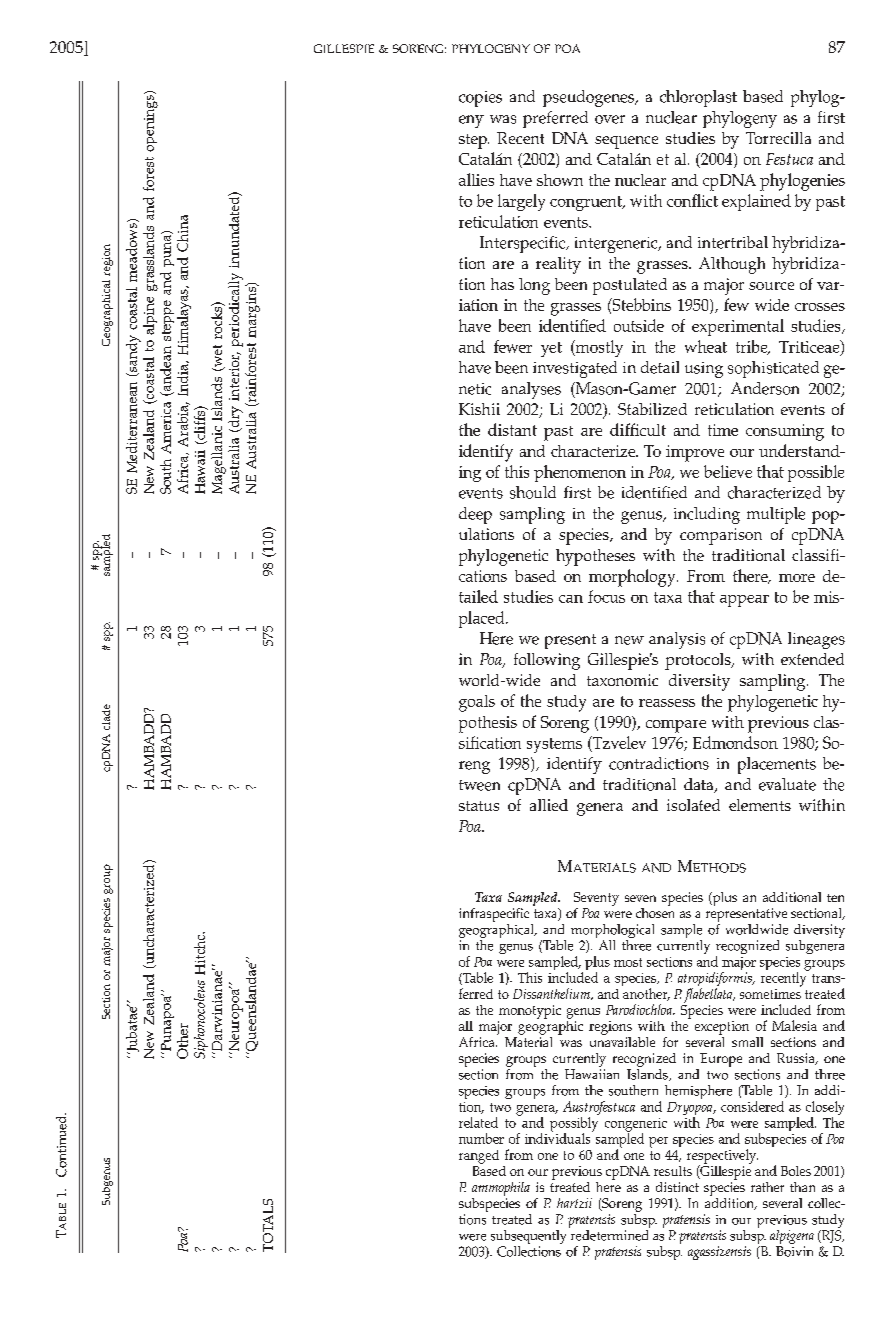 Image resolution: width=896 pixels, height=1317 pixels. I want to click on subsequently, so click(528, 1238).
